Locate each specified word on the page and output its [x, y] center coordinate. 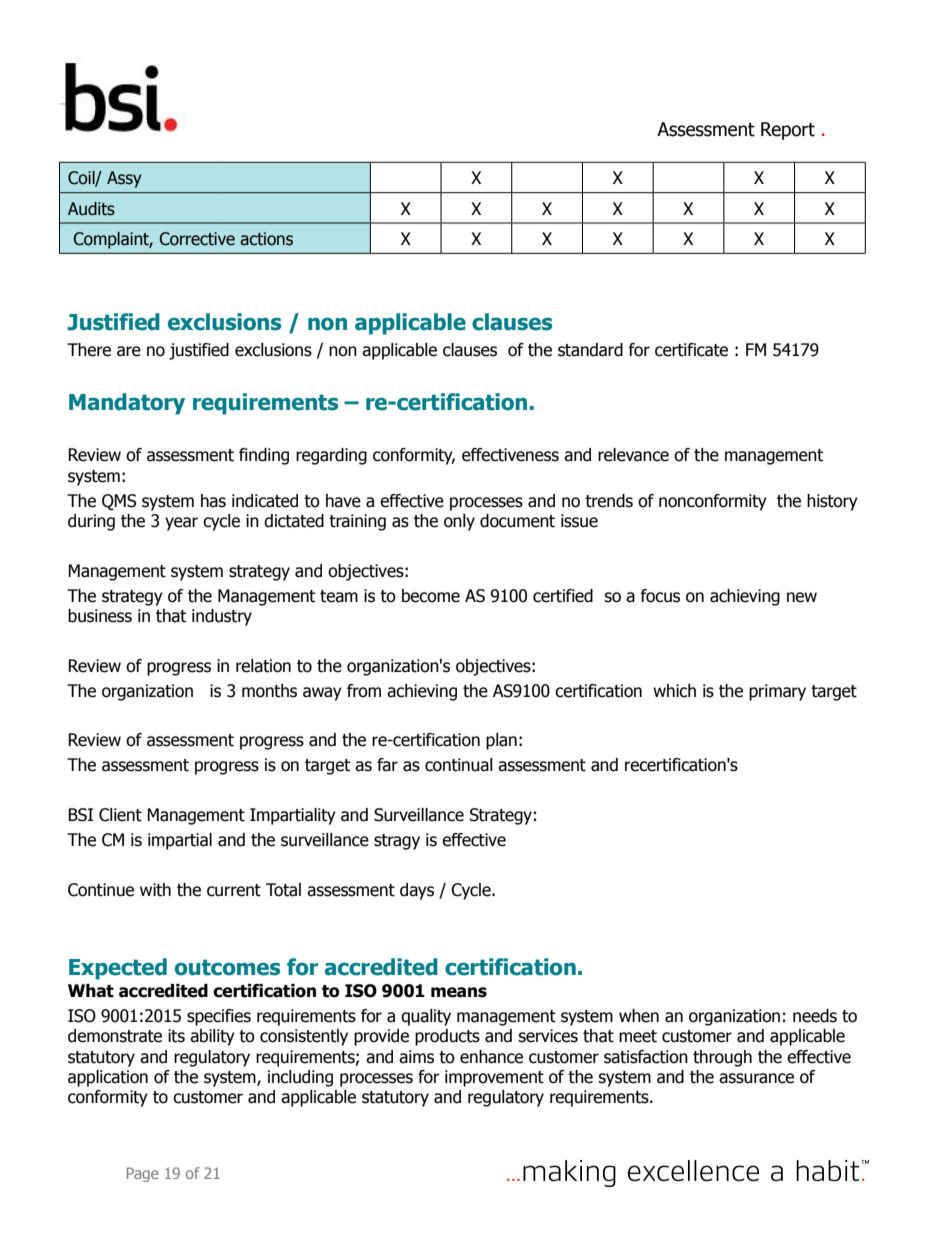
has [213, 501]
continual [459, 765]
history [832, 502]
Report [788, 131]
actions [266, 239]
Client [120, 815]
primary [777, 692]
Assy [124, 179]
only [459, 522]
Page [143, 1174]
